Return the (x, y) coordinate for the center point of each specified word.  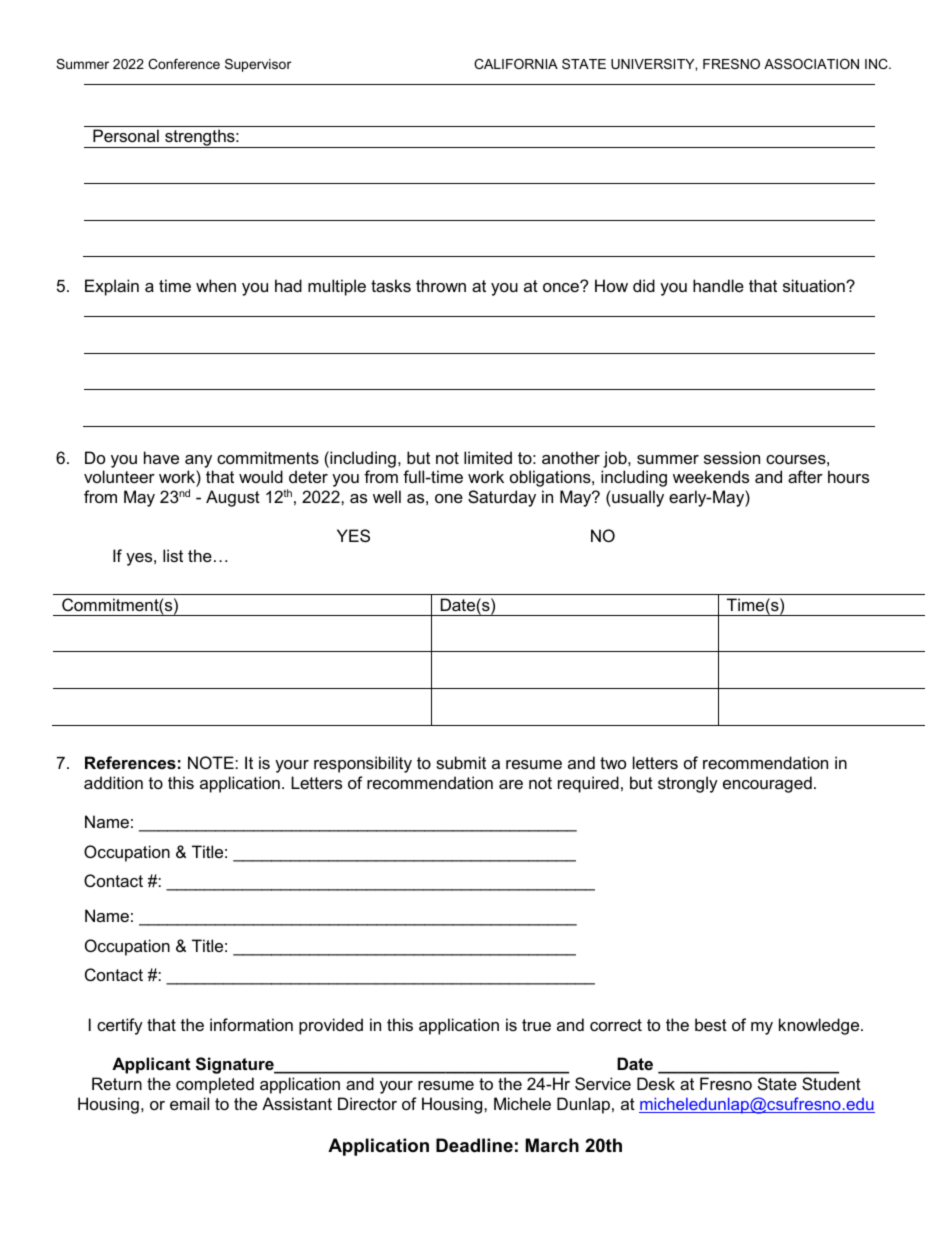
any (198, 461)
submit (461, 762)
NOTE (212, 762)
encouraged (767, 784)
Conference (184, 64)
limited (488, 457)
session (732, 457)
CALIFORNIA (516, 64)
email (189, 1103)
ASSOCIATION (811, 64)
